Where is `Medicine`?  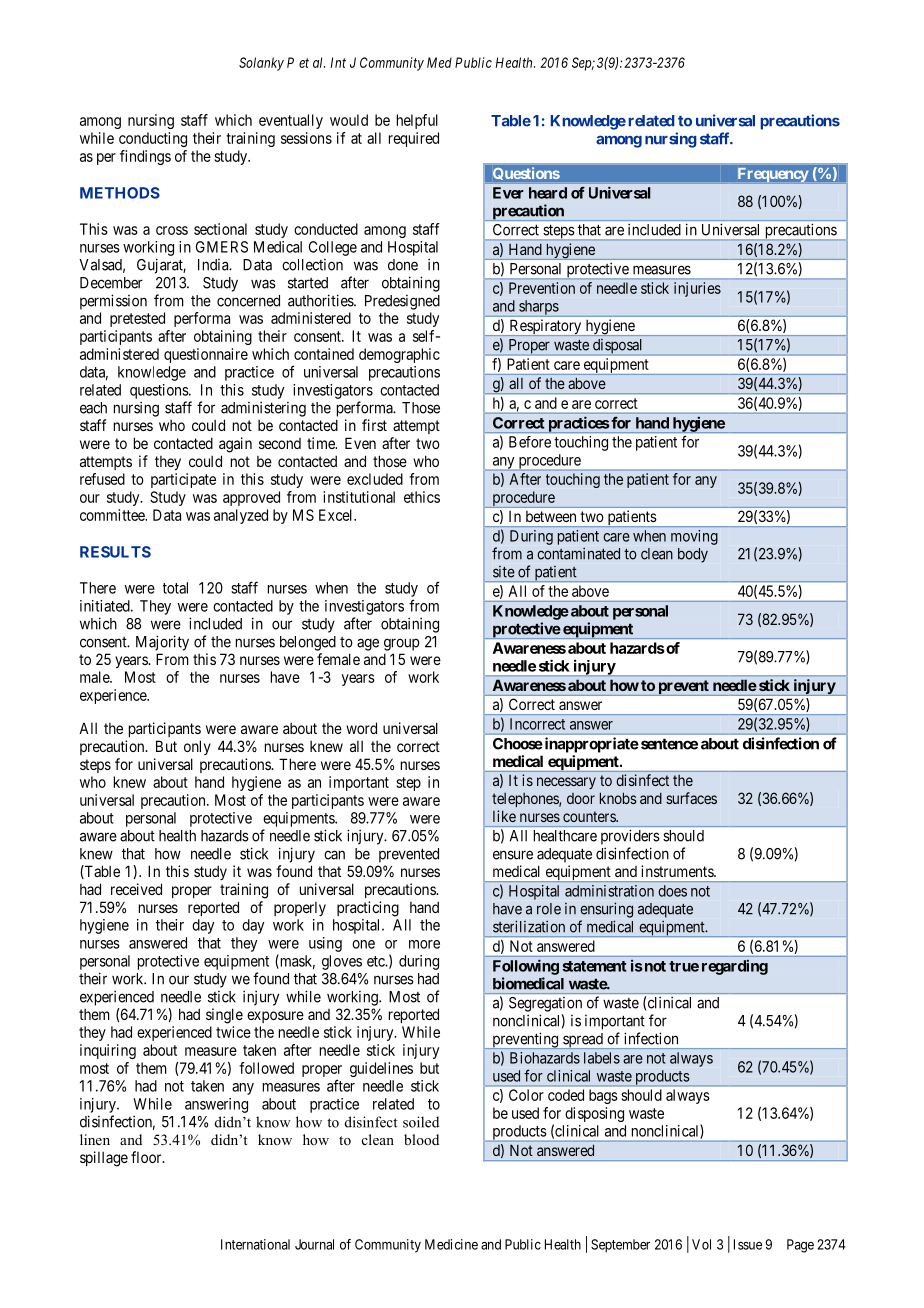 Medicine is located at coordinates (451, 1244).
